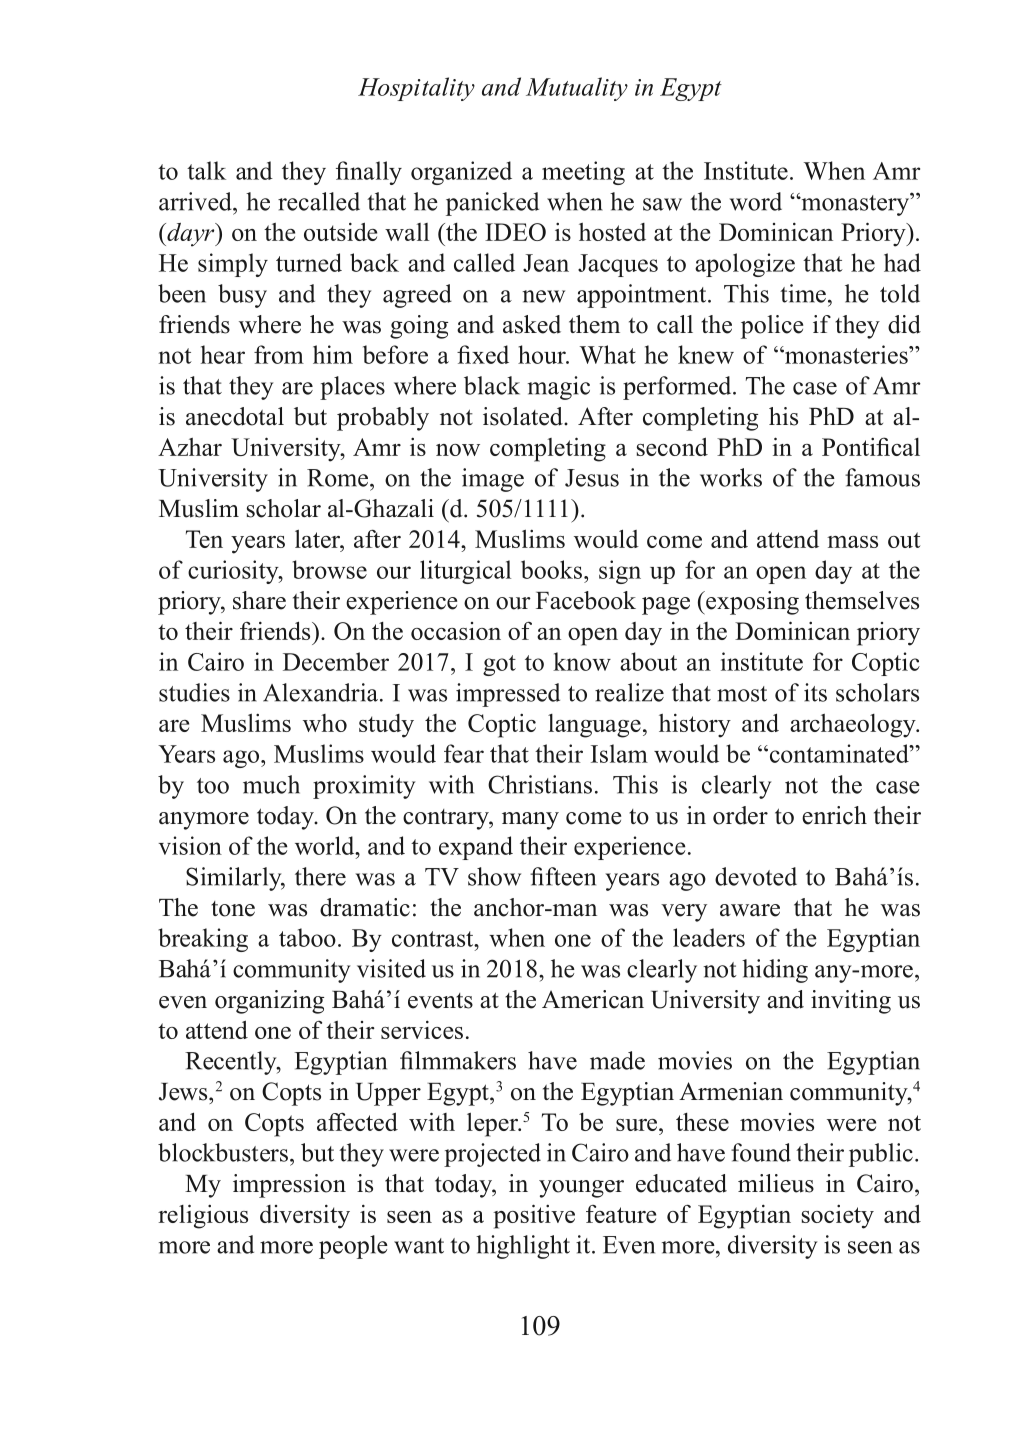 Image resolution: width=1025 pixels, height=1450 pixels. I want to click on DQG, so click(501, 86).
